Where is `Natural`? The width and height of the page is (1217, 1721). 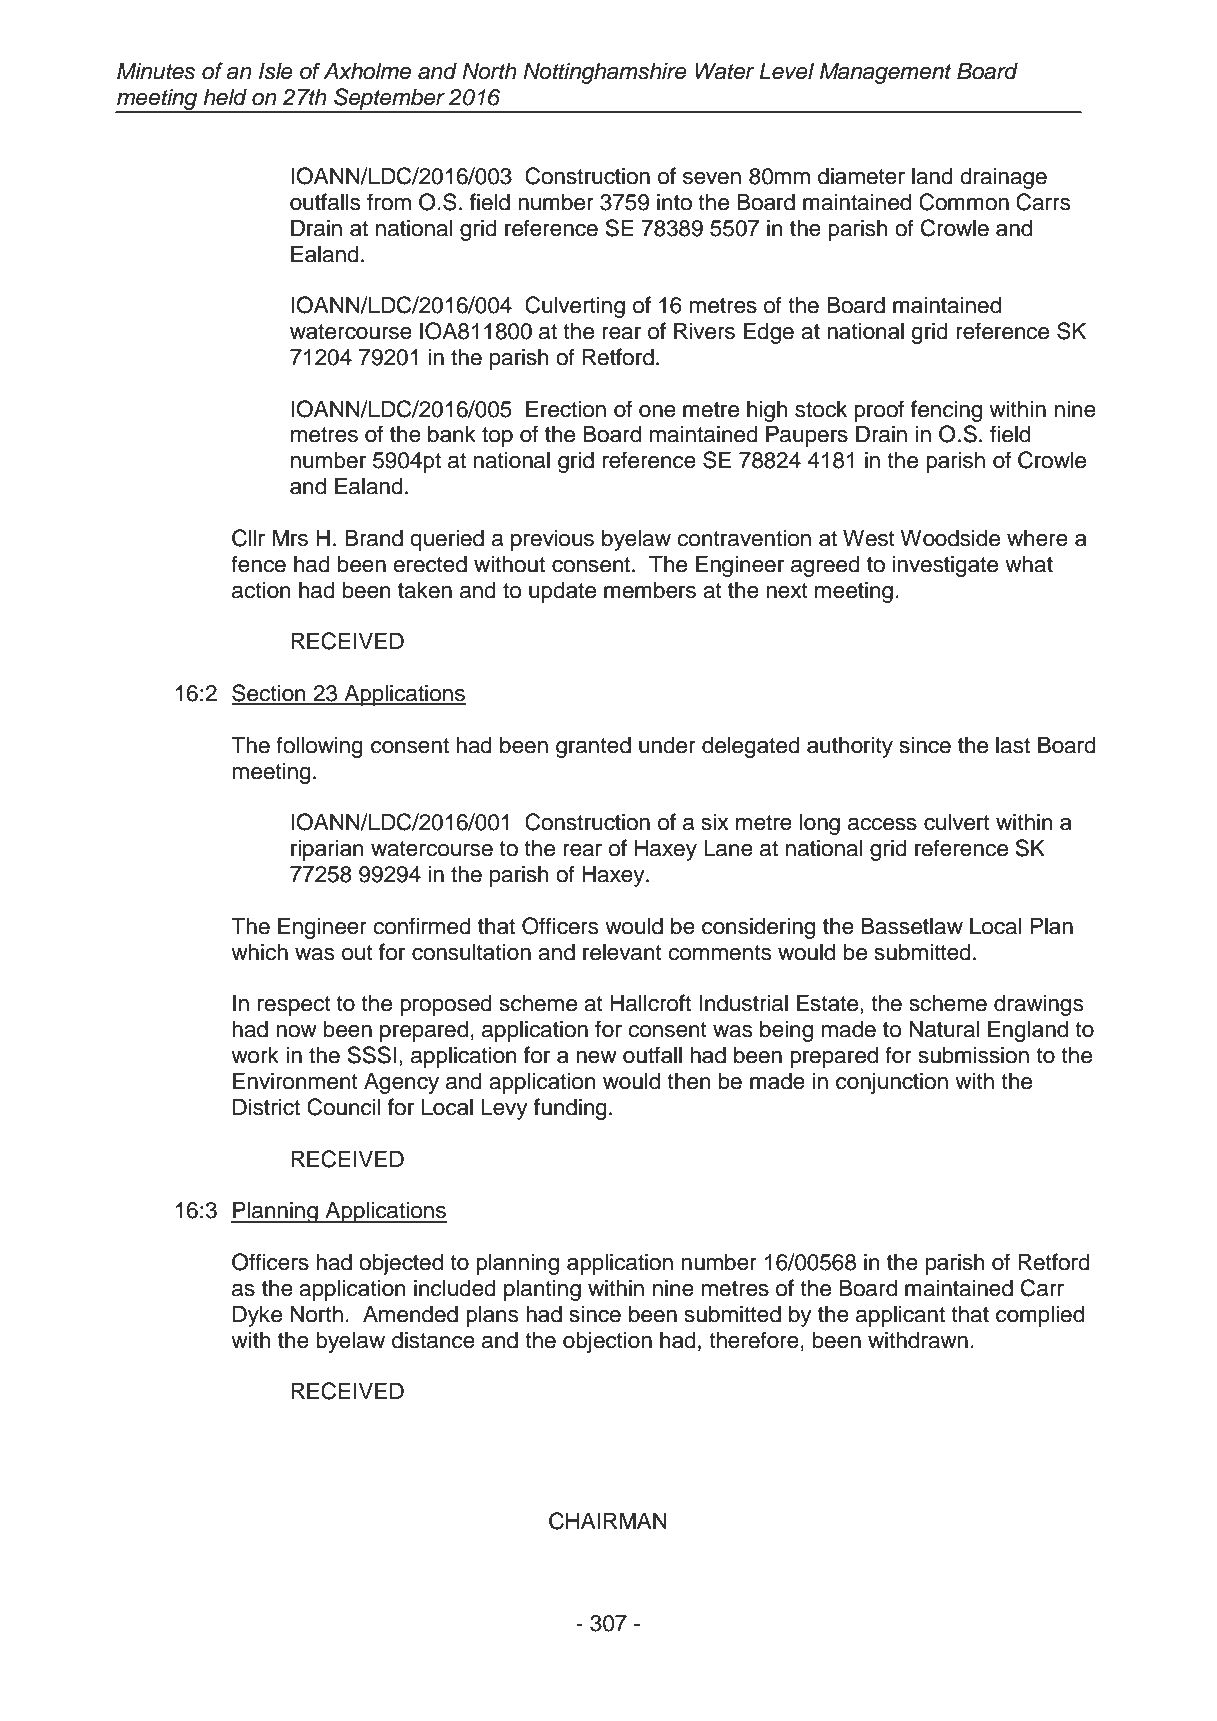
Natural is located at coordinates (944, 1029).
